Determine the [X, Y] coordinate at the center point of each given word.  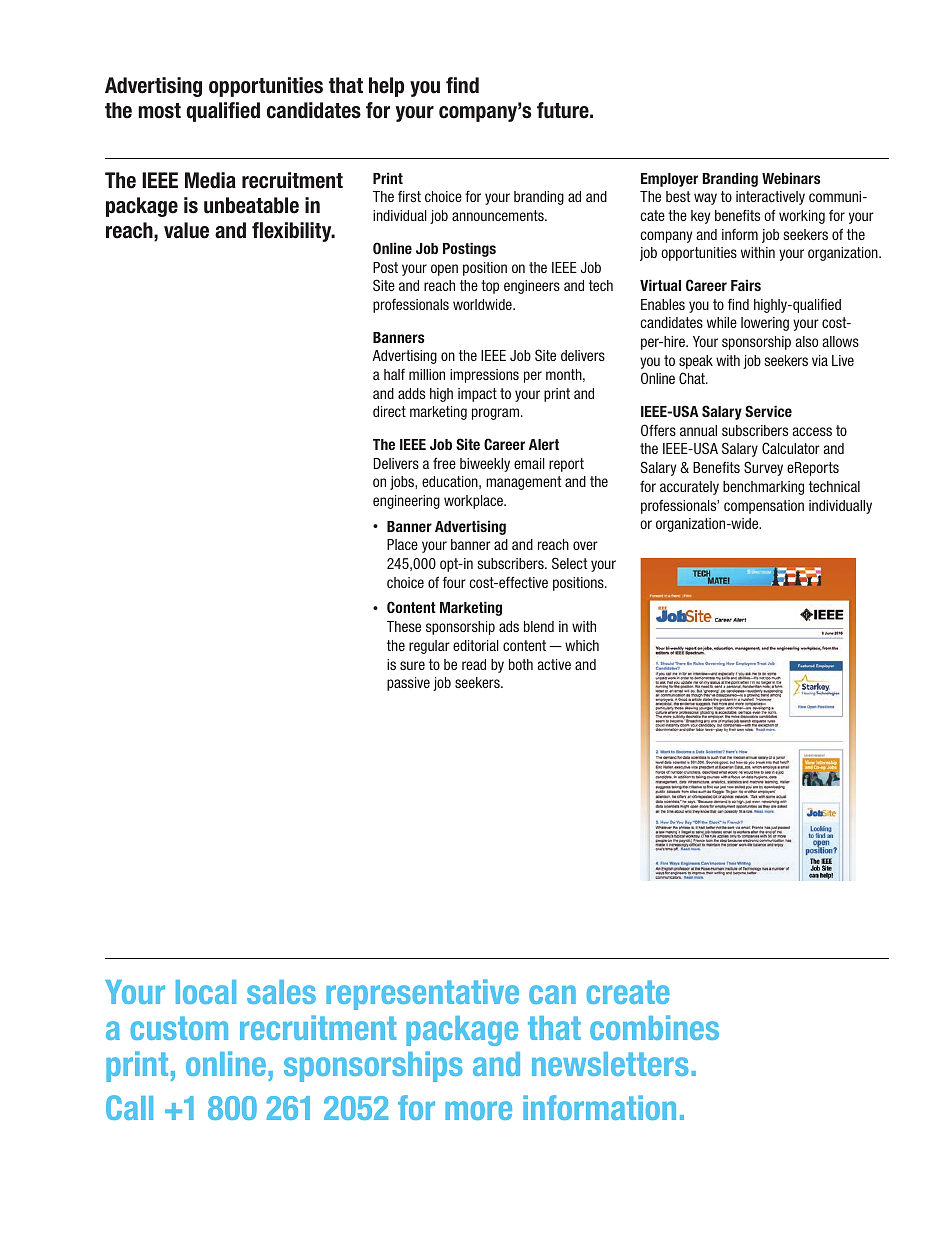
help [386, 87]
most [159, 111]
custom [179, 1028]
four [454, 582]
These [404, 626]
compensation [764, 507]
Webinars [791, 178]
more [478, 1110]
